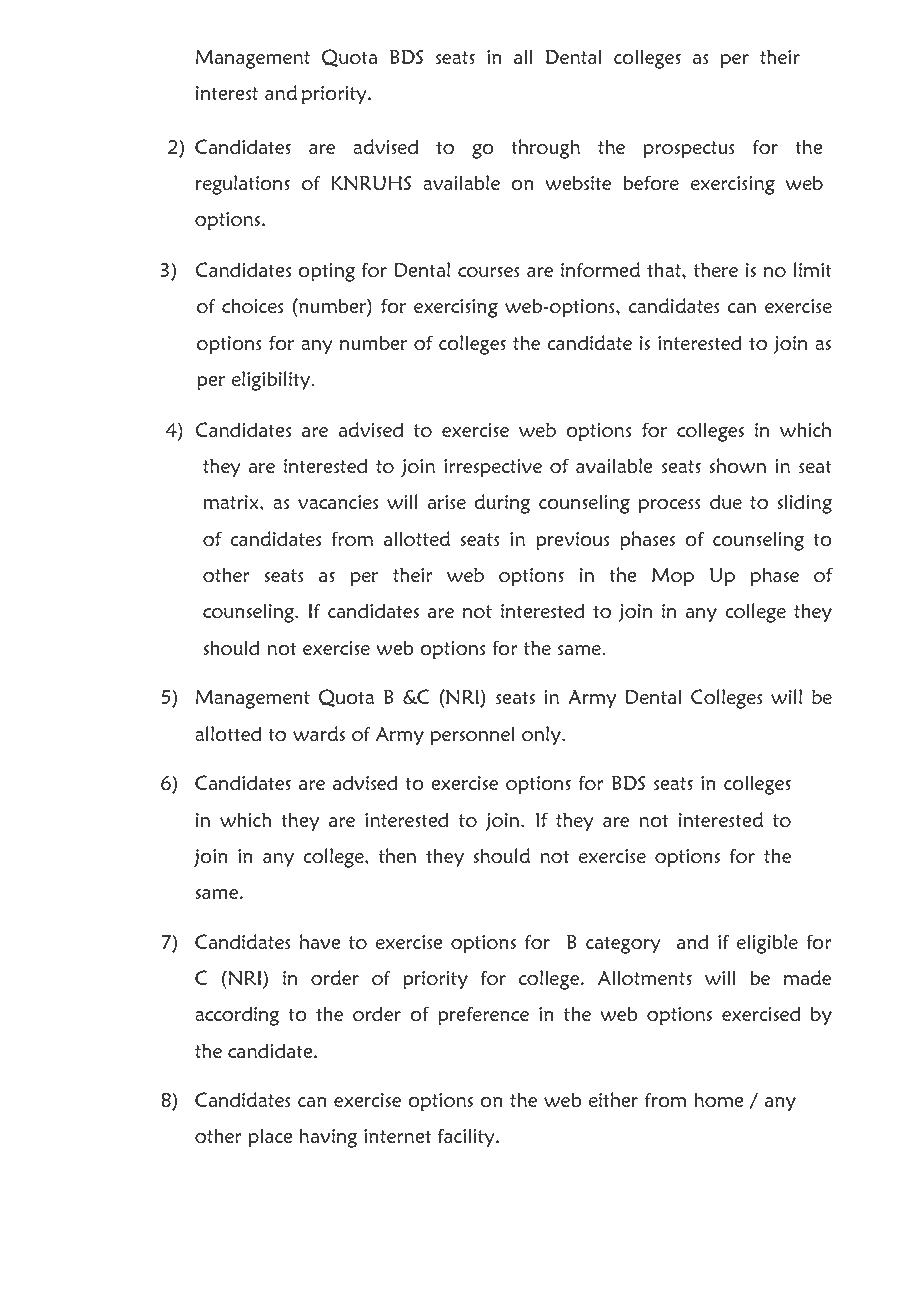 This image has width=924, height=1307. What do you see at coordinates (338, 502) in the image?
I see `vacancies` at bounding box center [338, 502].
